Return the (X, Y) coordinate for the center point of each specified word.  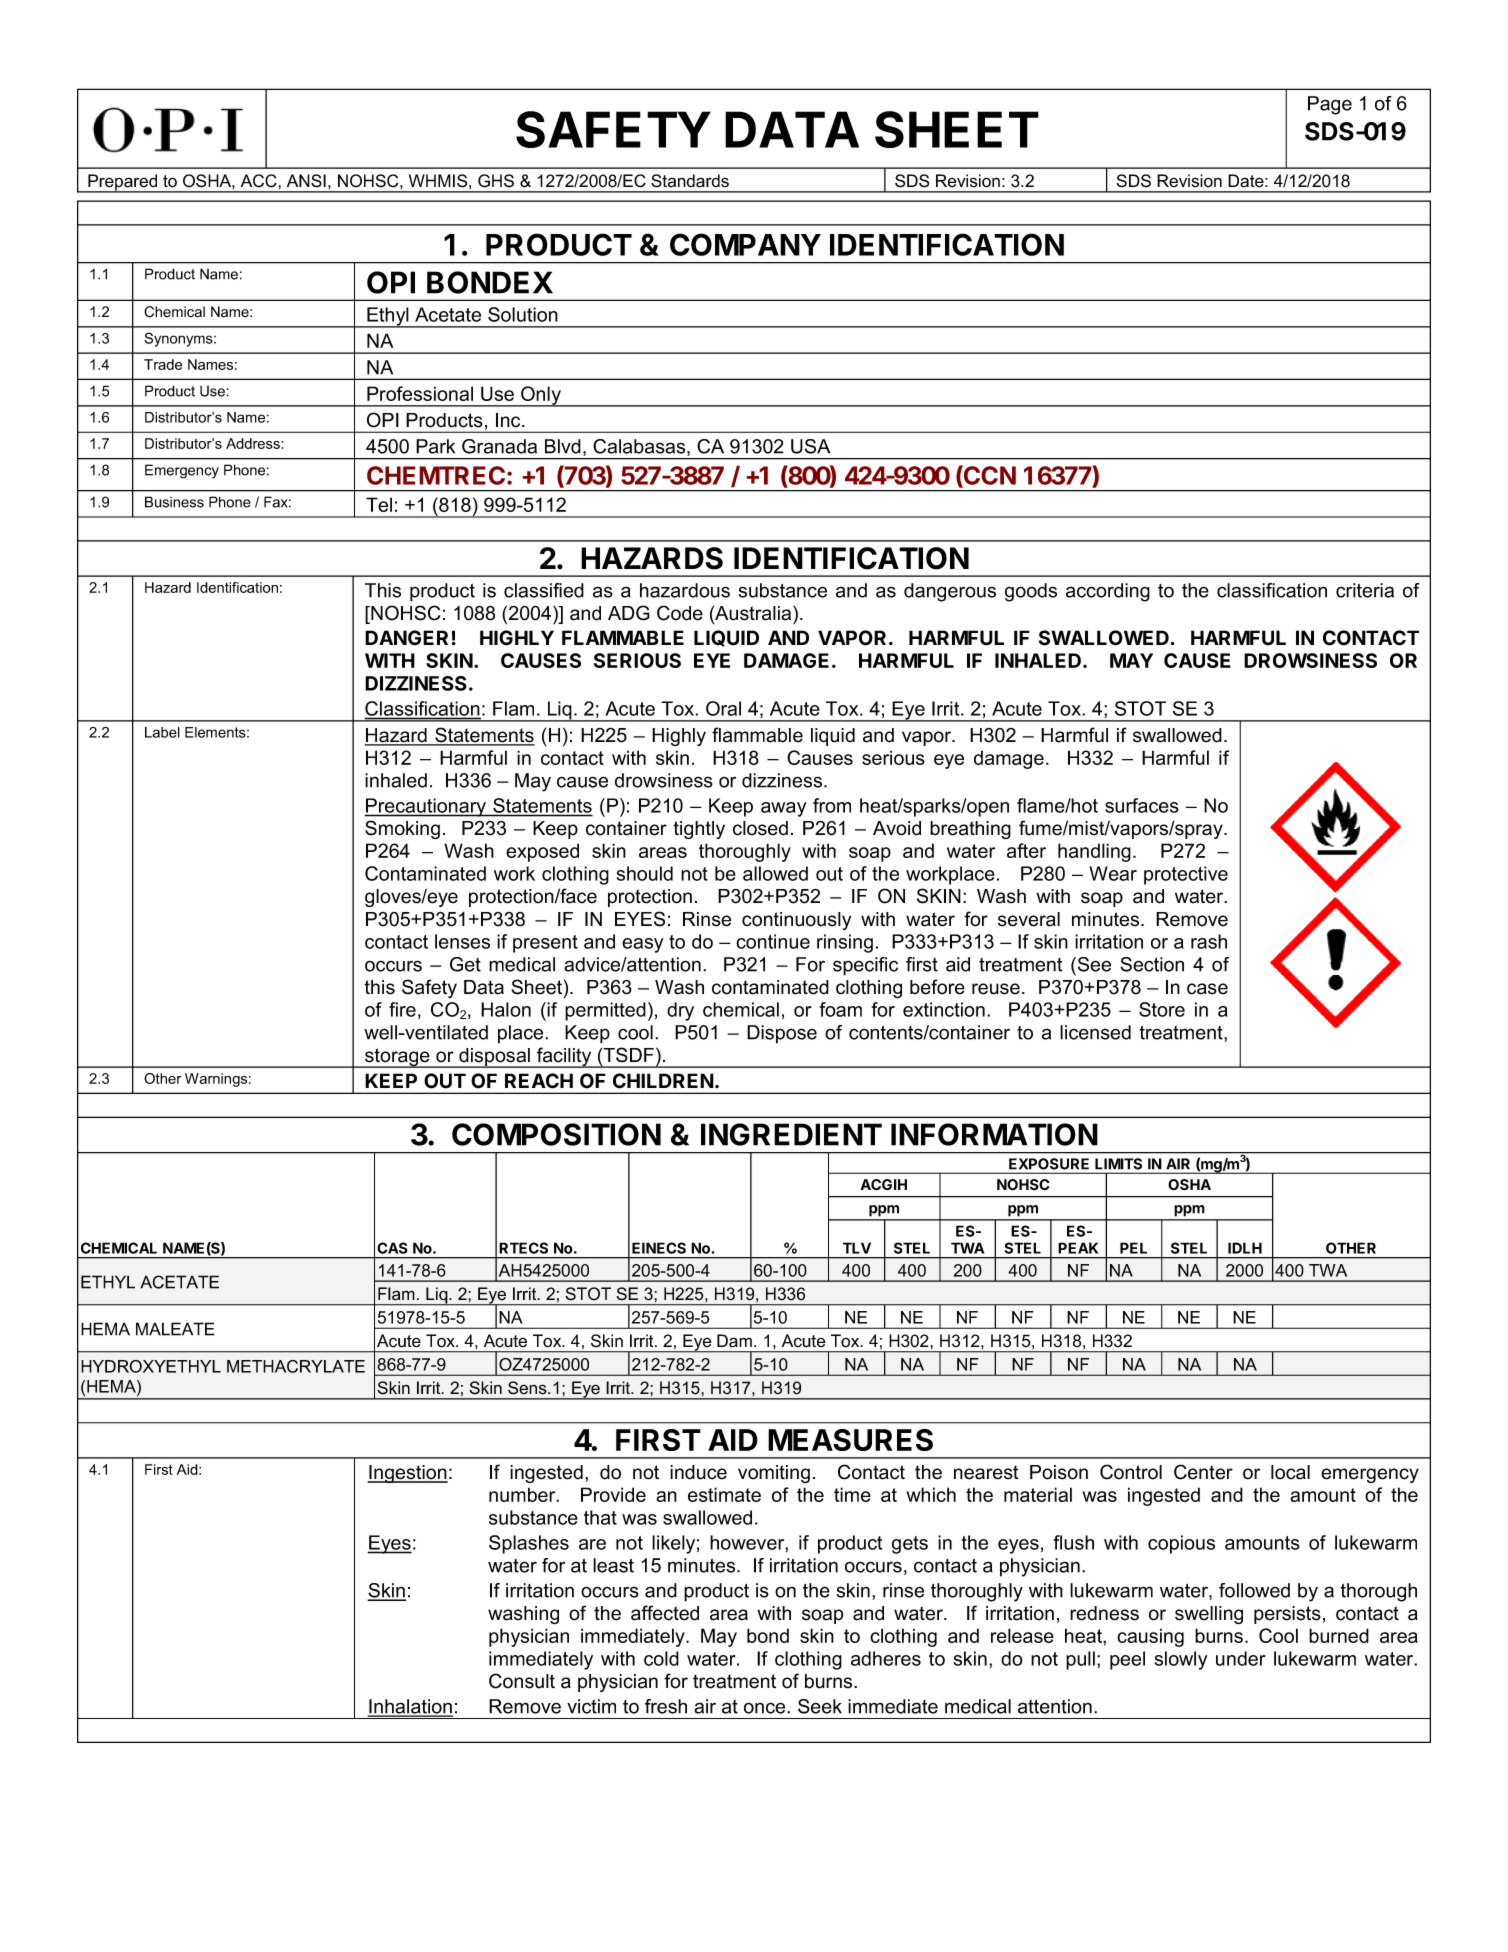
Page (1330, 105)
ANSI (306, 181)
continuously (796, 921)
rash (1209, 941)
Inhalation (410, 1707)
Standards (690, 181)
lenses (462, 941)
